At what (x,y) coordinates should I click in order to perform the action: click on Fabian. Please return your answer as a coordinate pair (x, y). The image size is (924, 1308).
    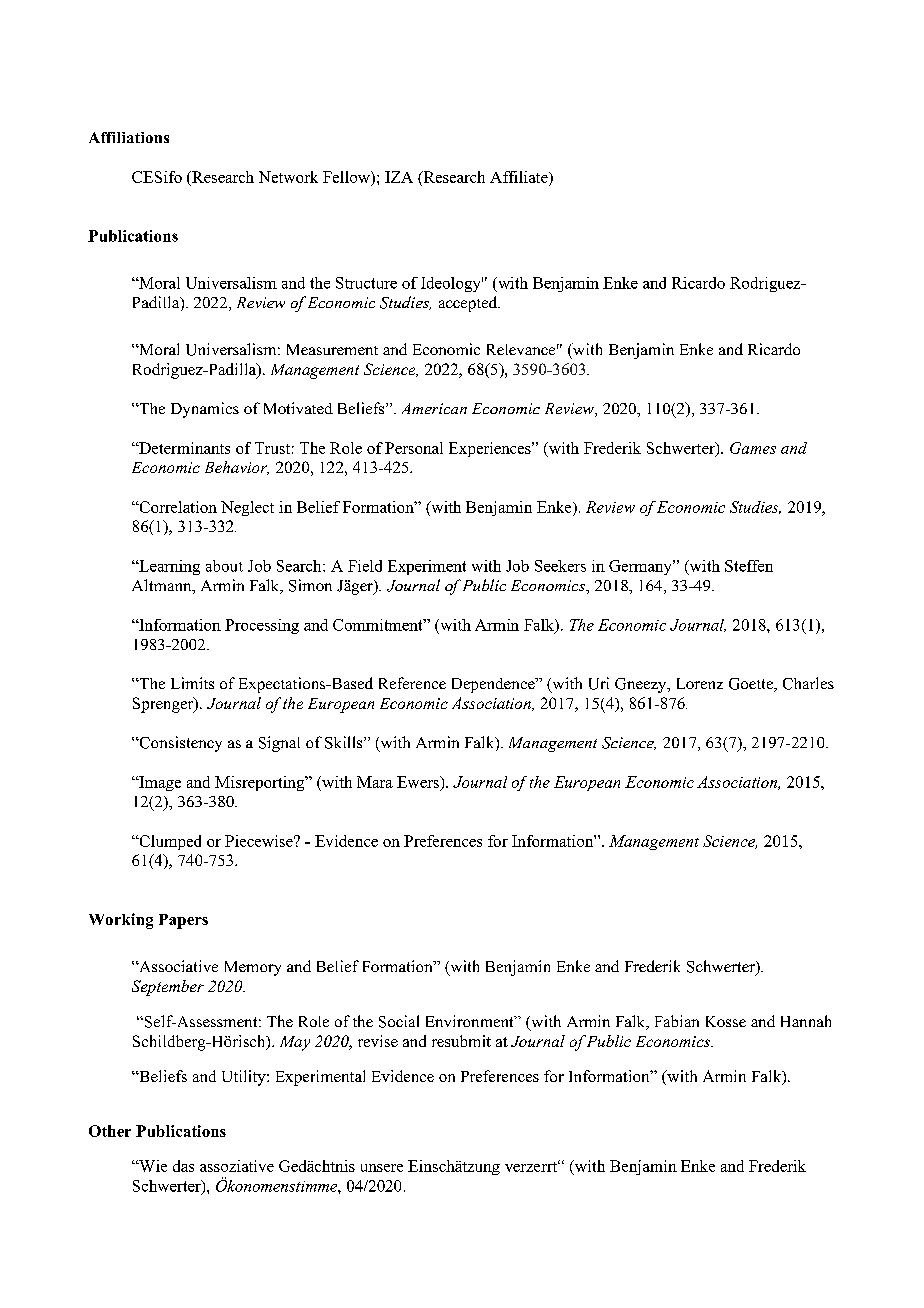
    Looking at the image, I should click on (677, 1021).
